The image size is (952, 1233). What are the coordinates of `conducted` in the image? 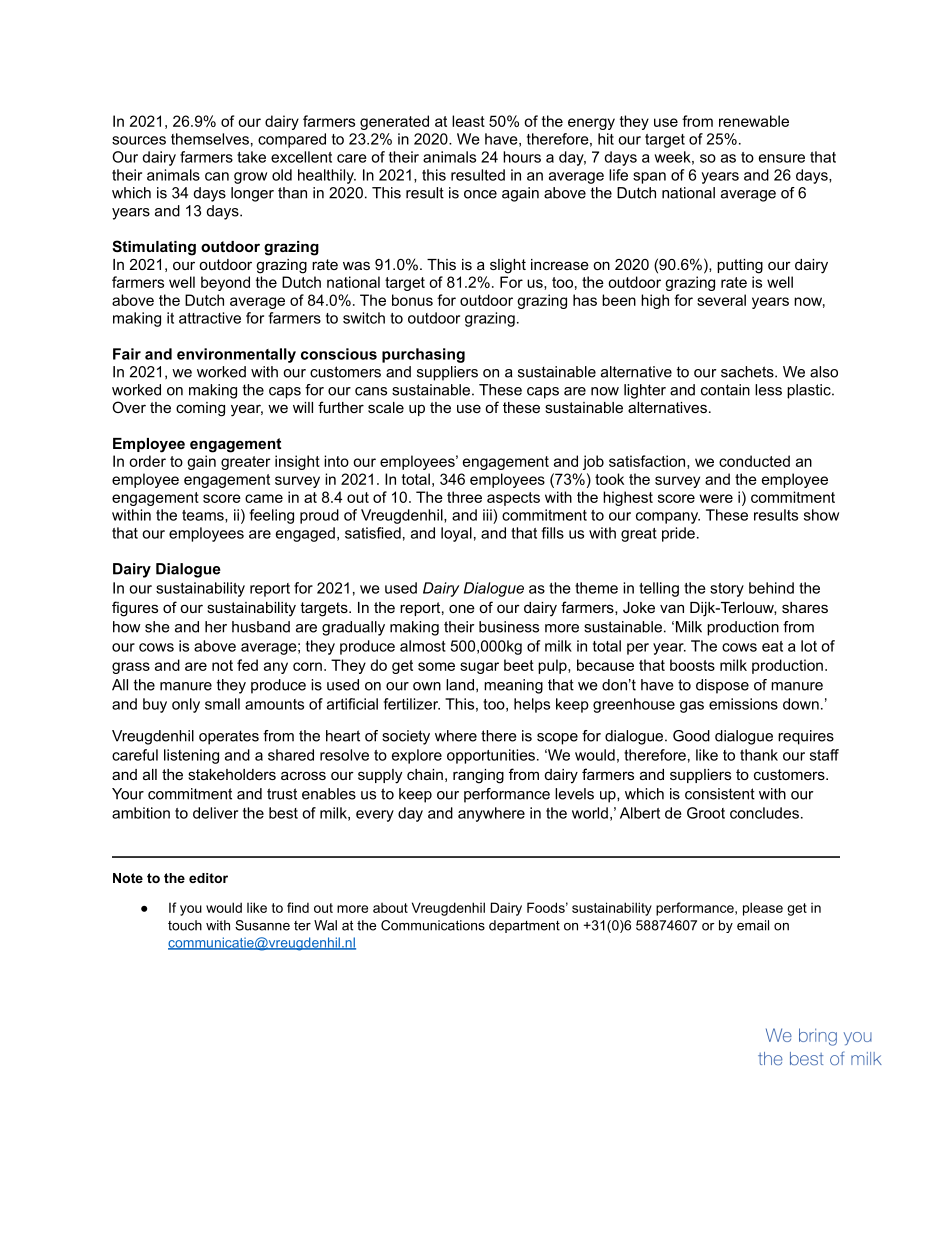 It's located at (754, 461).
